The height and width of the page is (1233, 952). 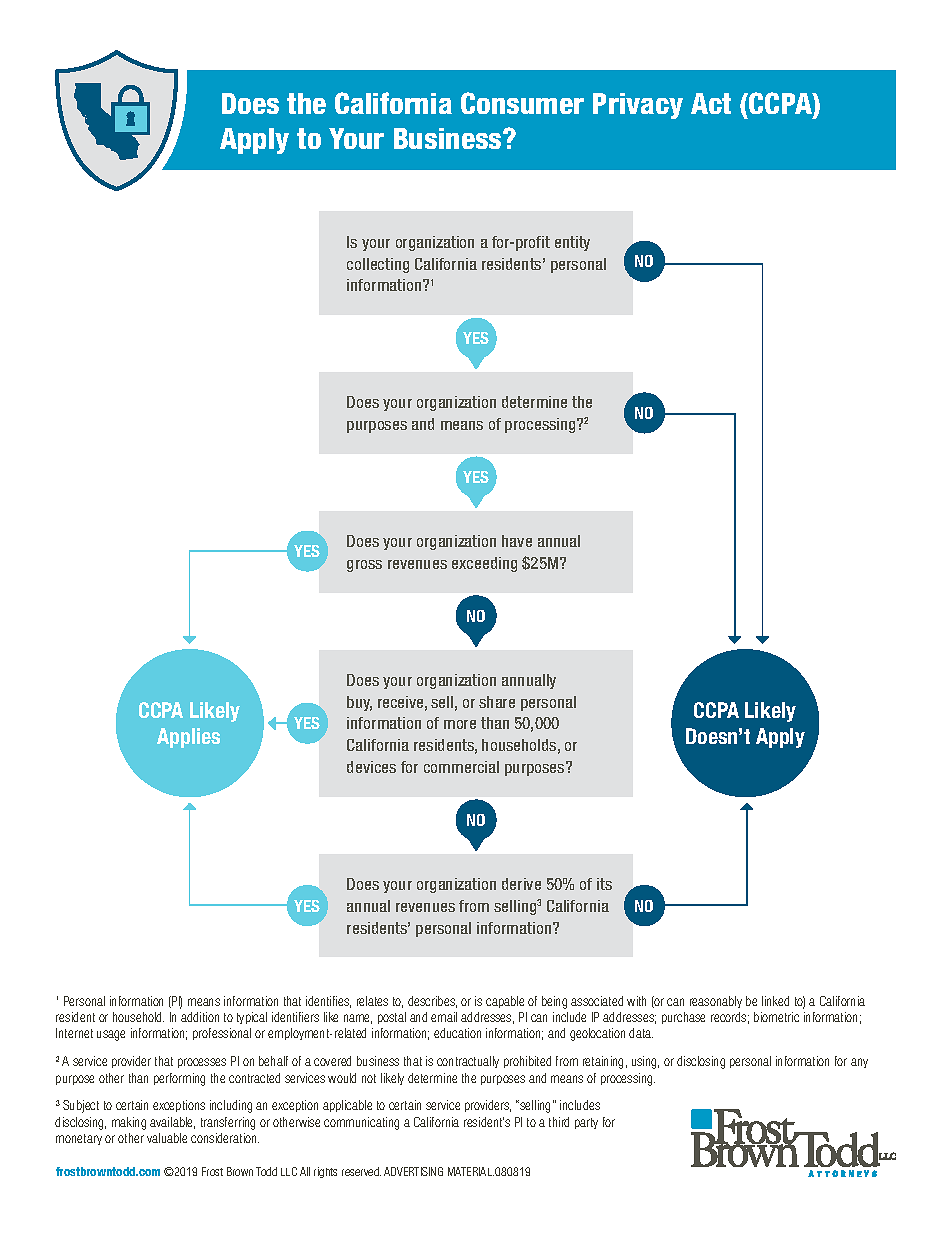 What do you see at coordinates (517, 541) in the page?
I see `have` at bounding box center [517, 541].
